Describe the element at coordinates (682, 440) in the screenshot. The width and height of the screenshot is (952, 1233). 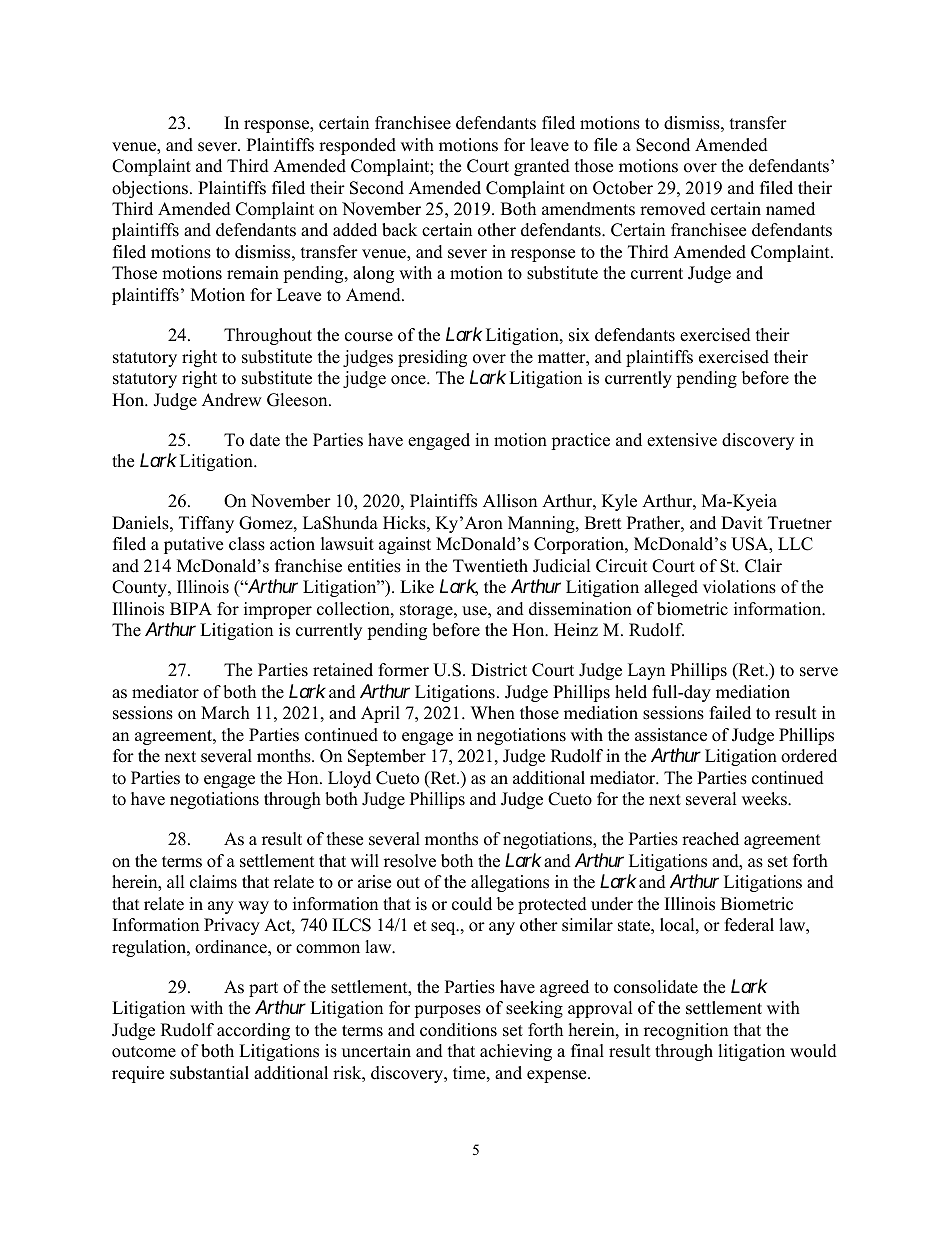
I see `extensive` at that location.
